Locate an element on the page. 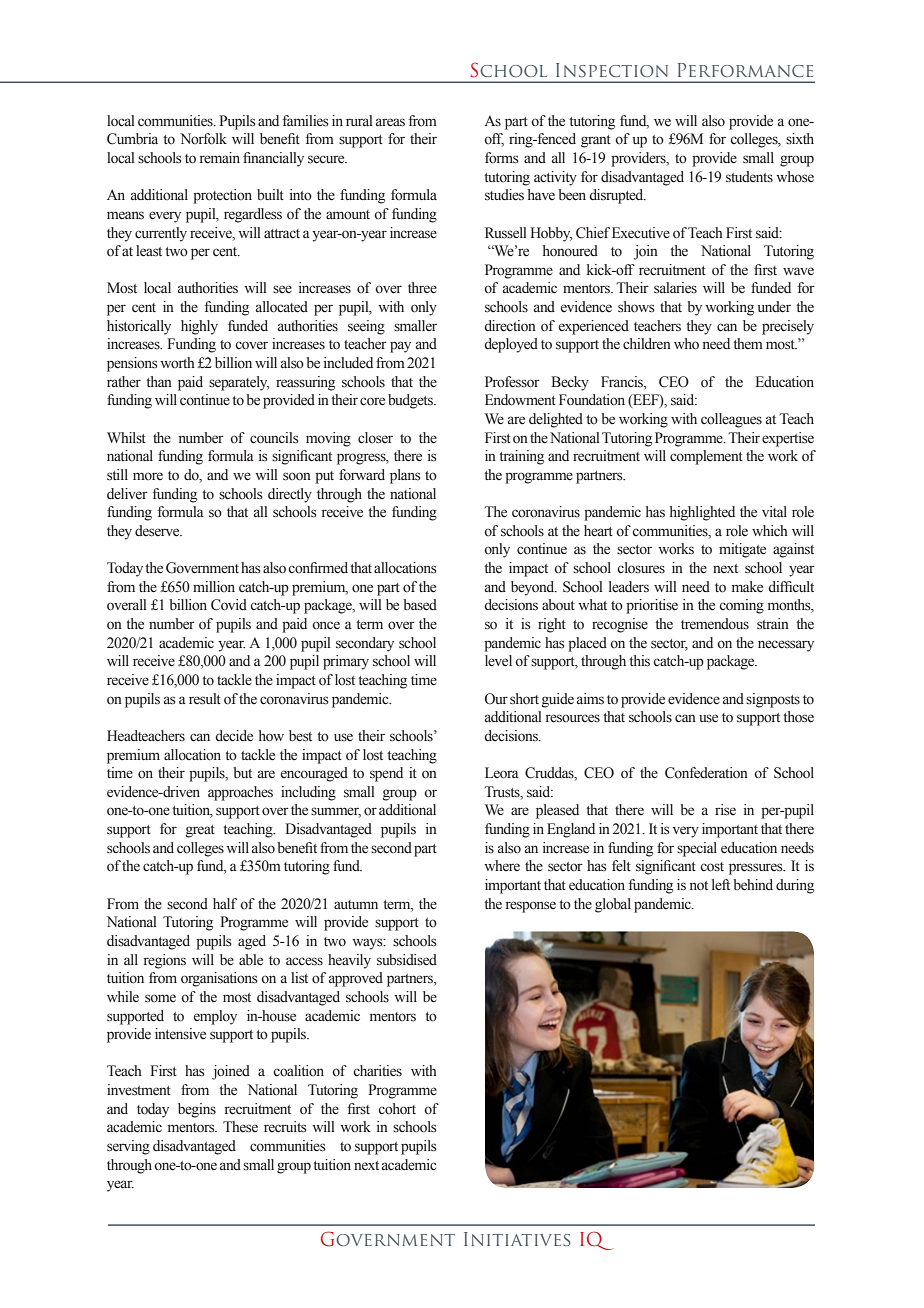 Image resolution: width=924 pixels, height=1308 pixels. areas is located at coordinates (390, 122).
